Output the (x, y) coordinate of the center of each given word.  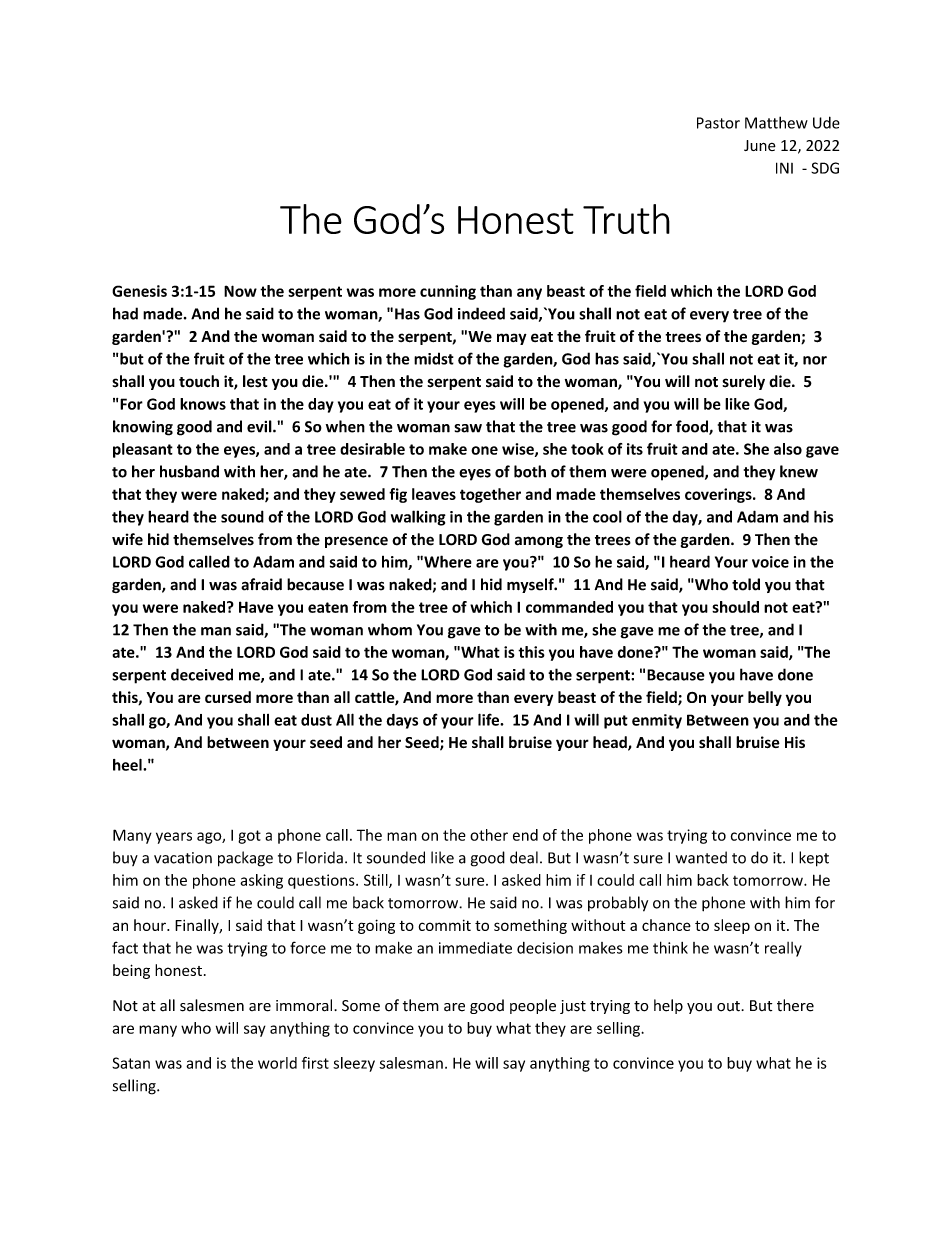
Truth (626, 219)
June (760, 145)
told (746, 584)
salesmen (212, 1005)
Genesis (139, 291)
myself (531, 585)
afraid (261, 584)
